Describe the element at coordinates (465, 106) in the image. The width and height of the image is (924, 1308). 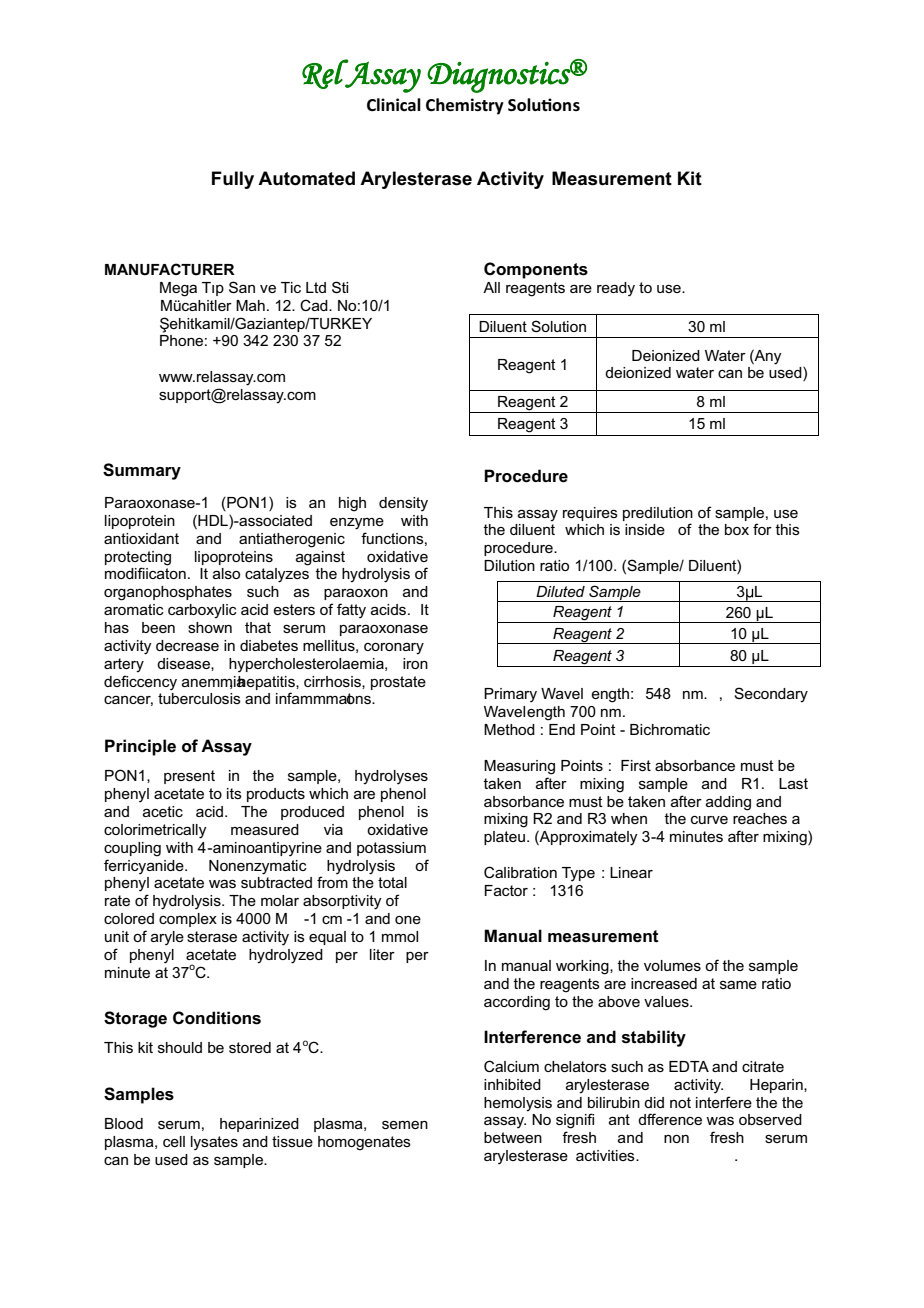
I see `Chemistry` at that location.
